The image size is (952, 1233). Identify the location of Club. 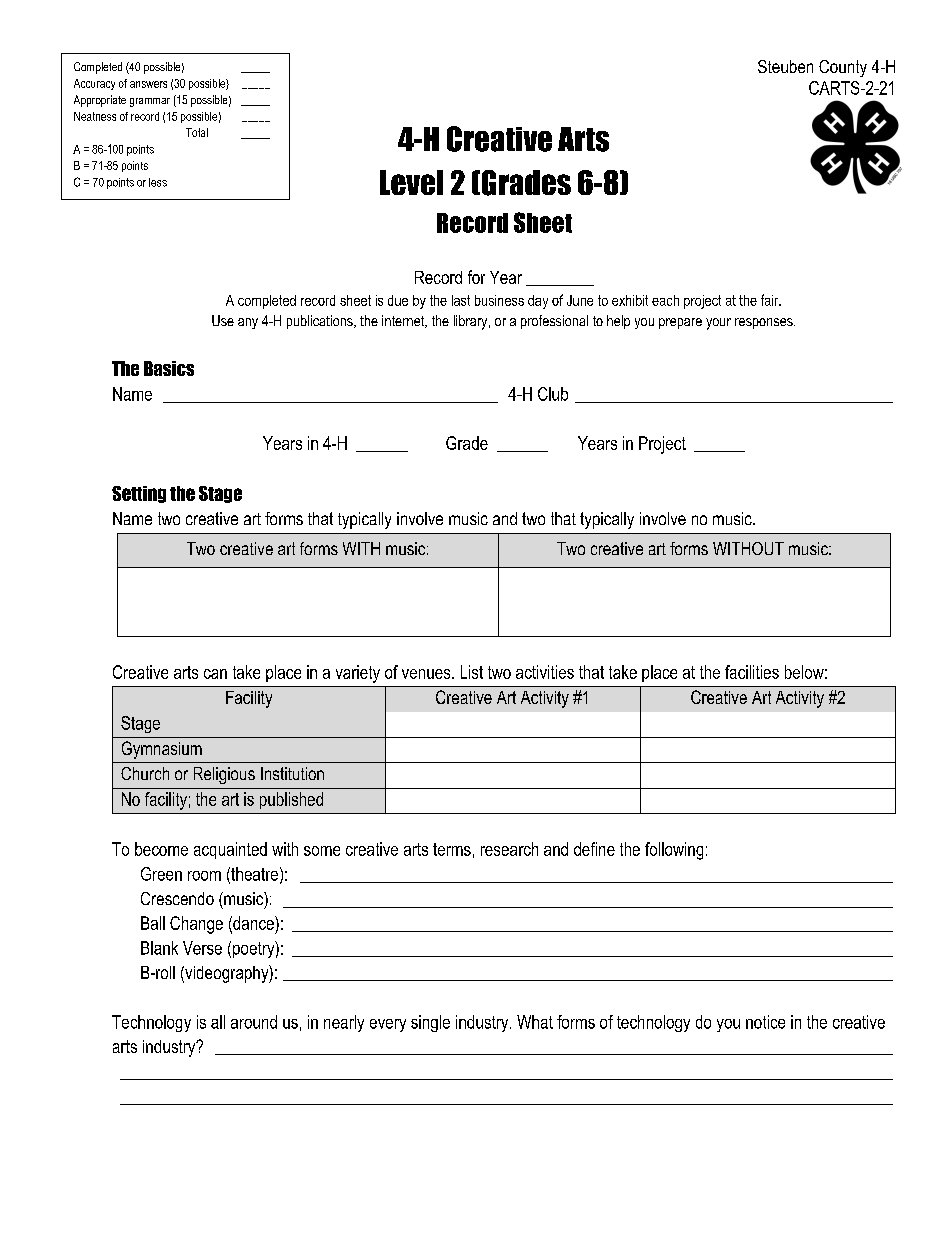
(553, 394).
